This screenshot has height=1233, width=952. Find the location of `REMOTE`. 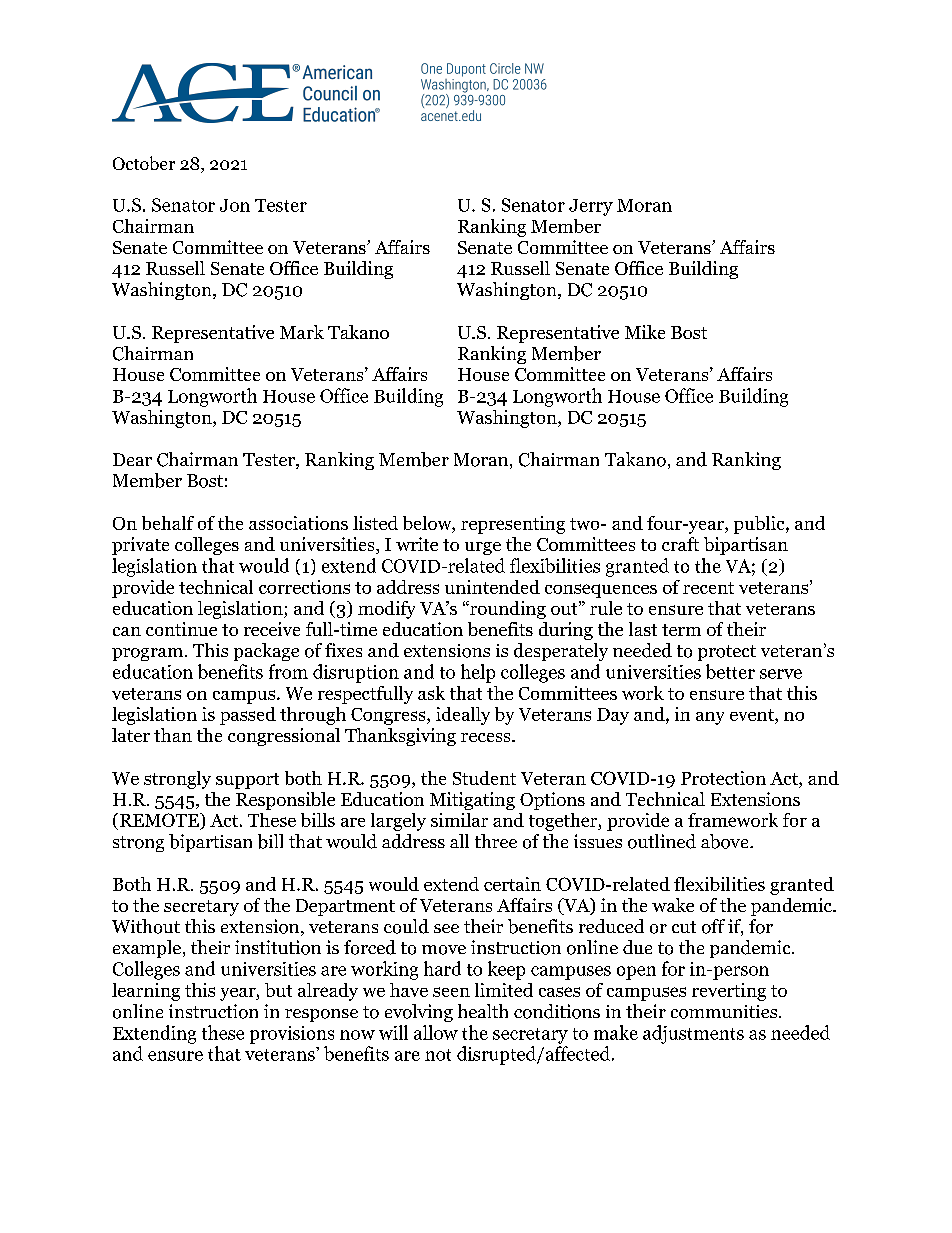

REMOTE is located at coordinates (159, 821).
